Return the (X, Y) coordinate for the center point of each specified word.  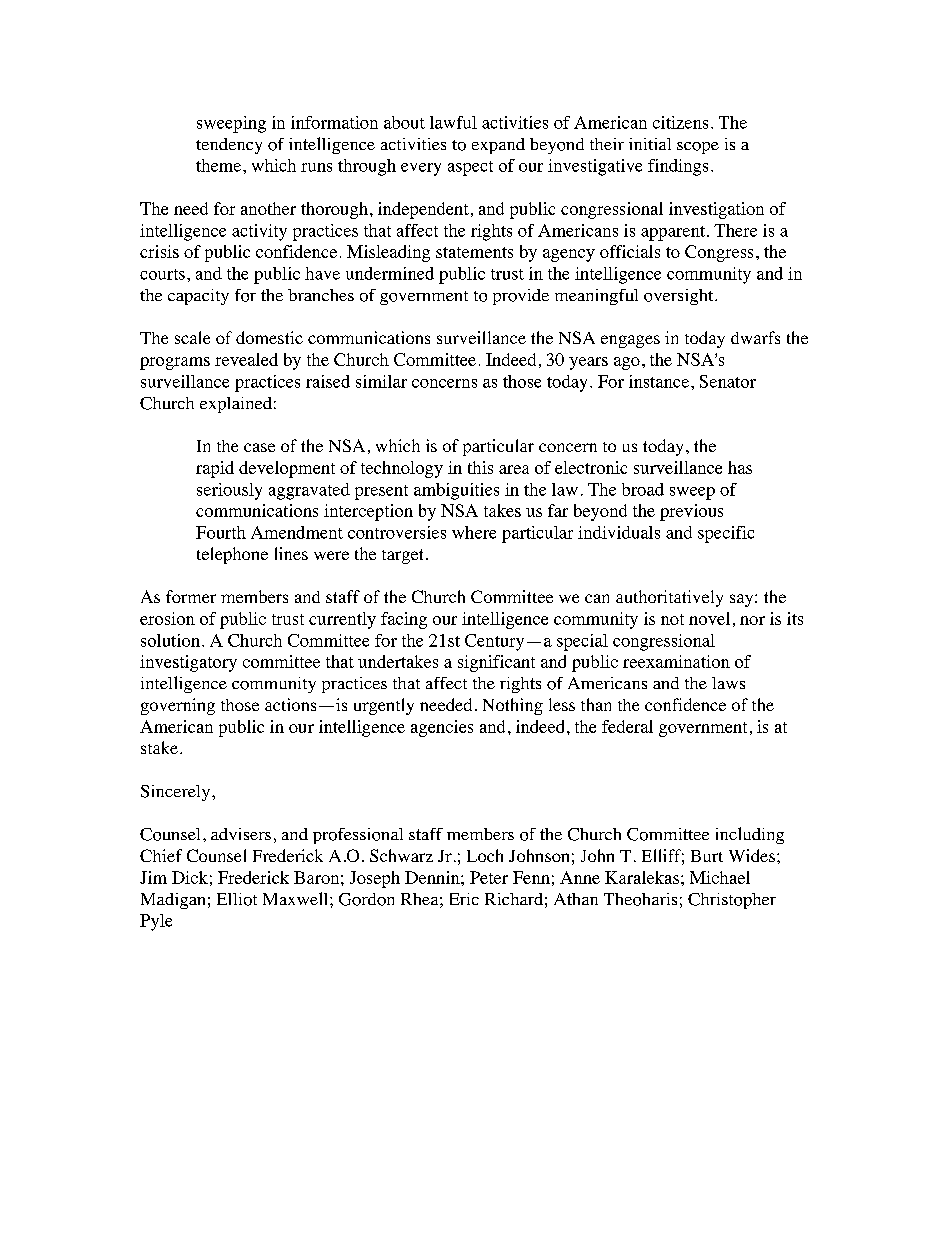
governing (178, 706)
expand (498, 146)
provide (521, 297)
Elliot (237, 899)
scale (192, 337)
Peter (489, 877)
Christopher (732, 901)
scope (698, 148)
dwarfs (755, 337)
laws (728, 683)
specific (726, 534)
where (474, 532)
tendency (229, 146)
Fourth (221, 532)
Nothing (513, 706)
